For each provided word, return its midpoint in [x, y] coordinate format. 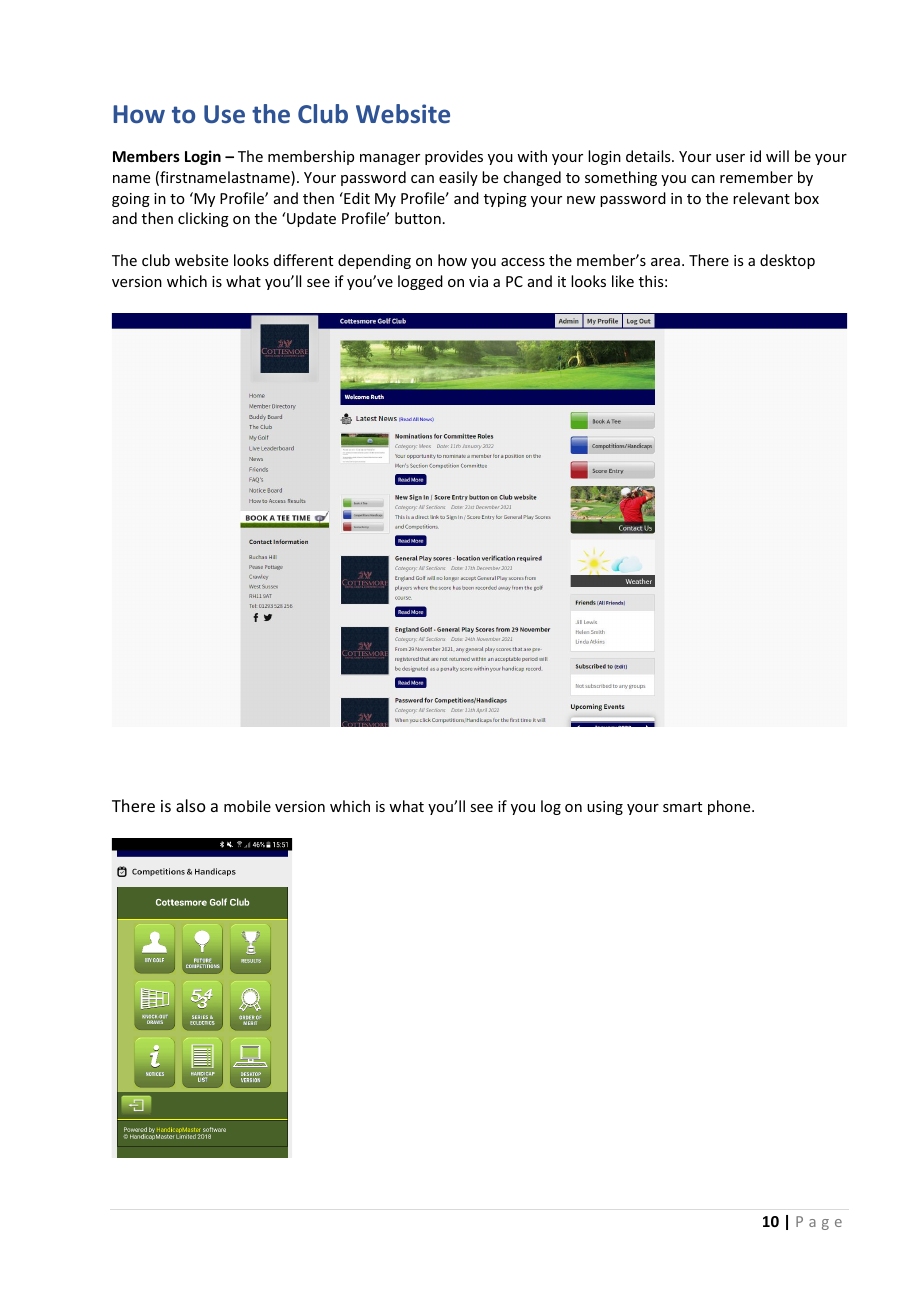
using [605, 808]
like [623, 281]
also [191, 805]
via [478, 281]
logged [420, 282]
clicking [203, 219]
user [730, 158]
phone [730, 807]
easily [458, 178]
